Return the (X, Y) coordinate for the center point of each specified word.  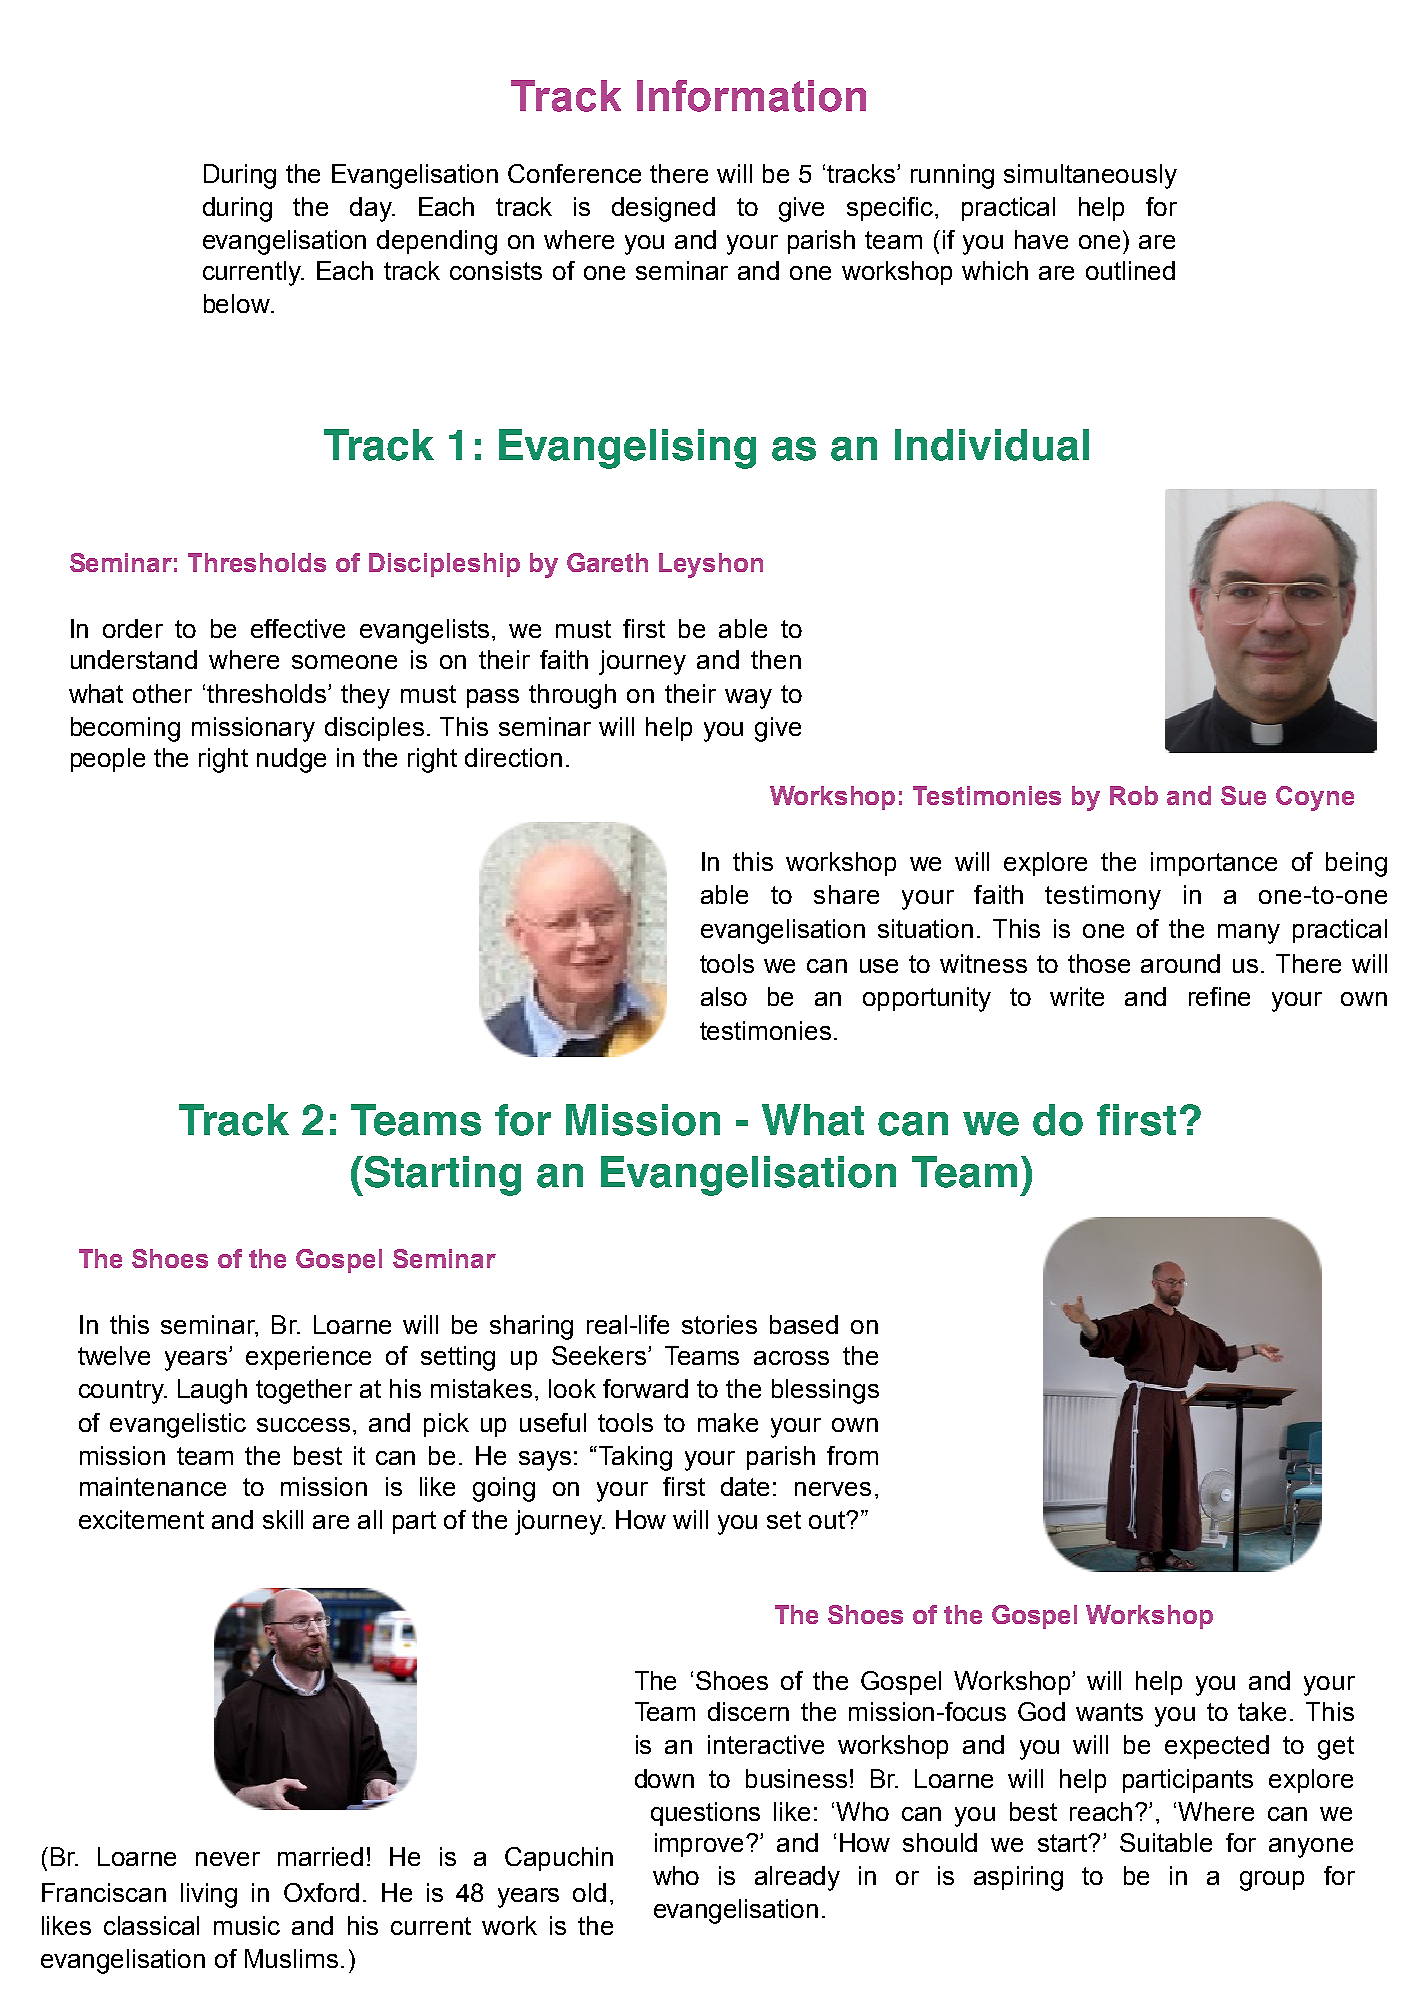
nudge (291, 760)
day (372, 209)
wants (1109, 1712)
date (745, 1486)
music (247, 1925)
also (724, 996)
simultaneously (1090, 176)
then (776, 659)
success (303, 1425)
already (797, 1878)
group (1272, 1881)
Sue (1243, 795)
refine (1219, 996)
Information (751, 96)
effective (298, 628)
